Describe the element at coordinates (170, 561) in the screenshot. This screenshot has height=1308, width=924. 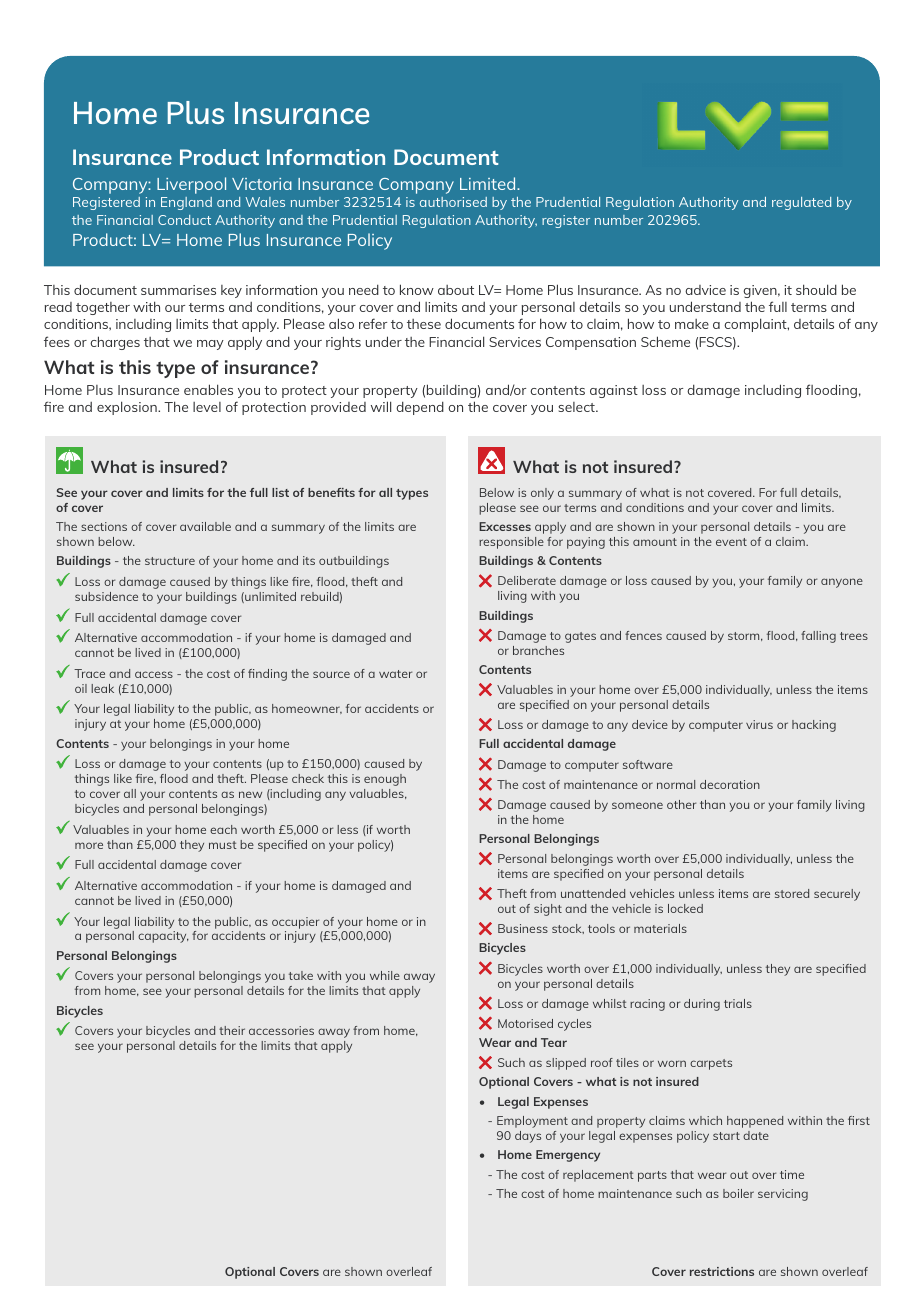
I see `structure` at that location.
